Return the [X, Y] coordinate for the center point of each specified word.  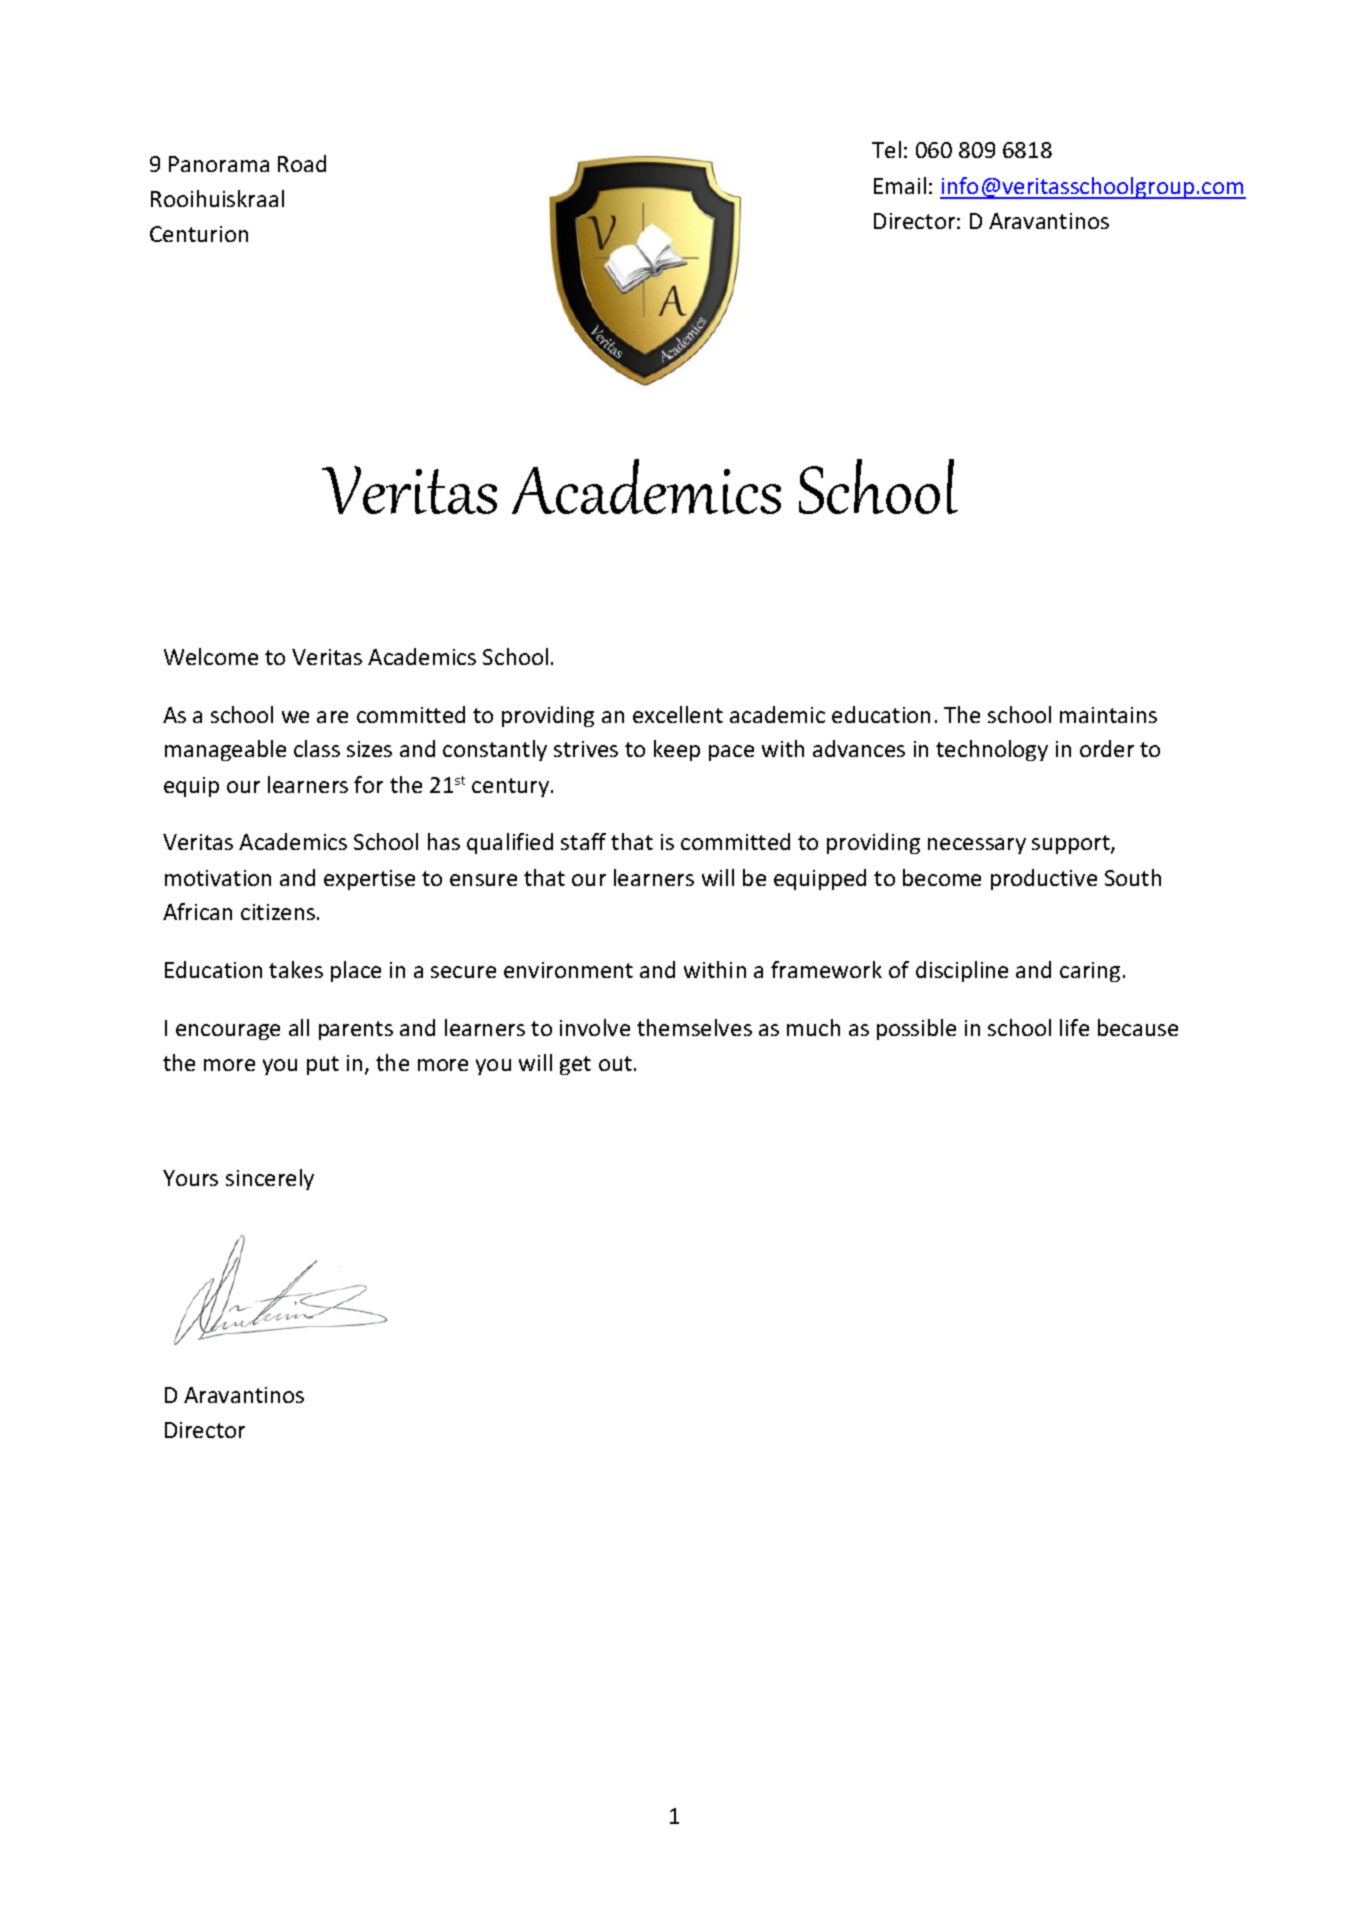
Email [900, 185]
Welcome [211, 656]
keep [677, 750]
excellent [678, 714]
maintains [1108, 715]
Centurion [199, 234]
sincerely [270, 1179]
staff [583, 841]
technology [992, 750]
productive [1044, 879]
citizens [278, 912]
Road [302, 163]
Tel [886, 149]
